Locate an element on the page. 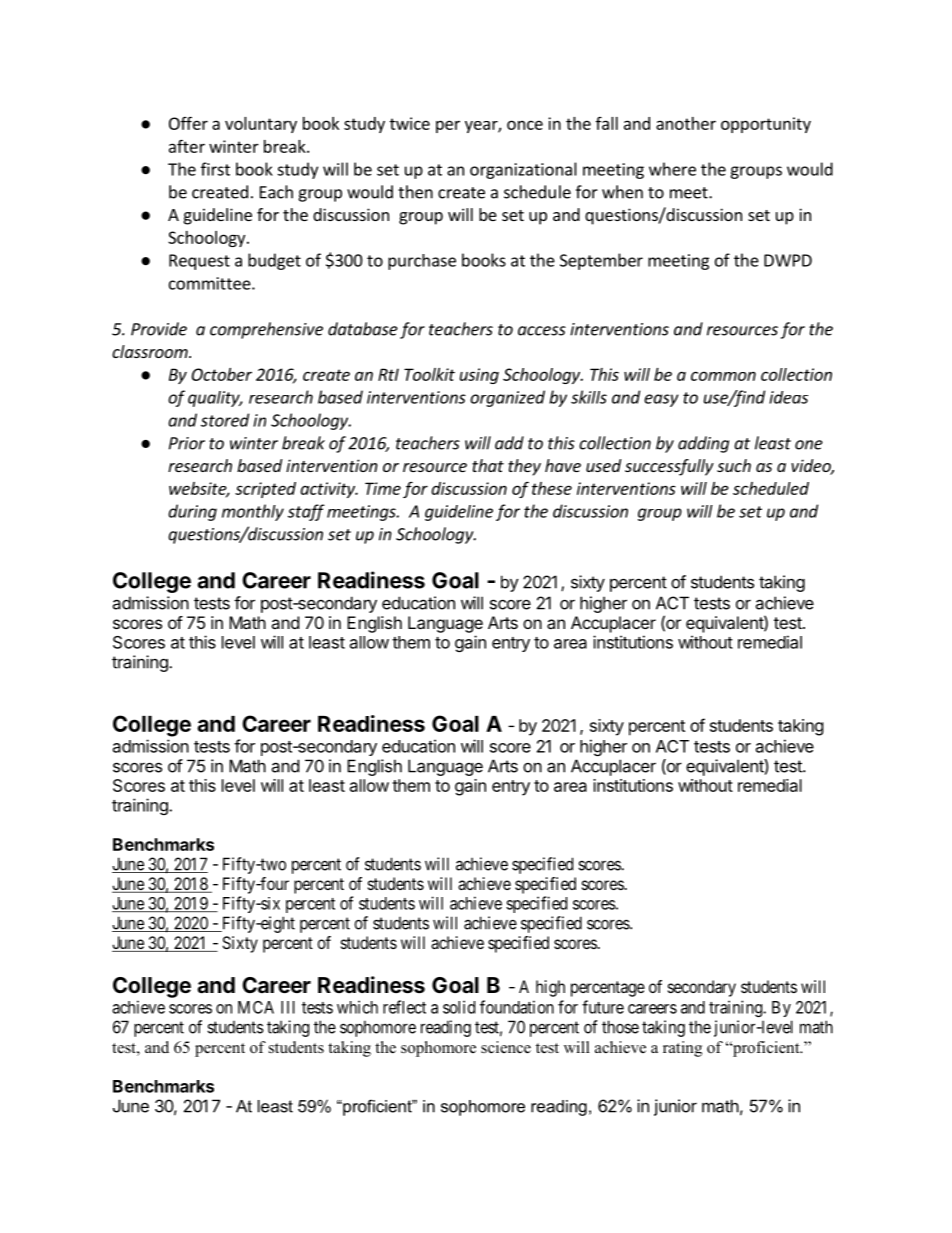 The image size is (952, 1233). organizational is located at coordinates (523, 170).
